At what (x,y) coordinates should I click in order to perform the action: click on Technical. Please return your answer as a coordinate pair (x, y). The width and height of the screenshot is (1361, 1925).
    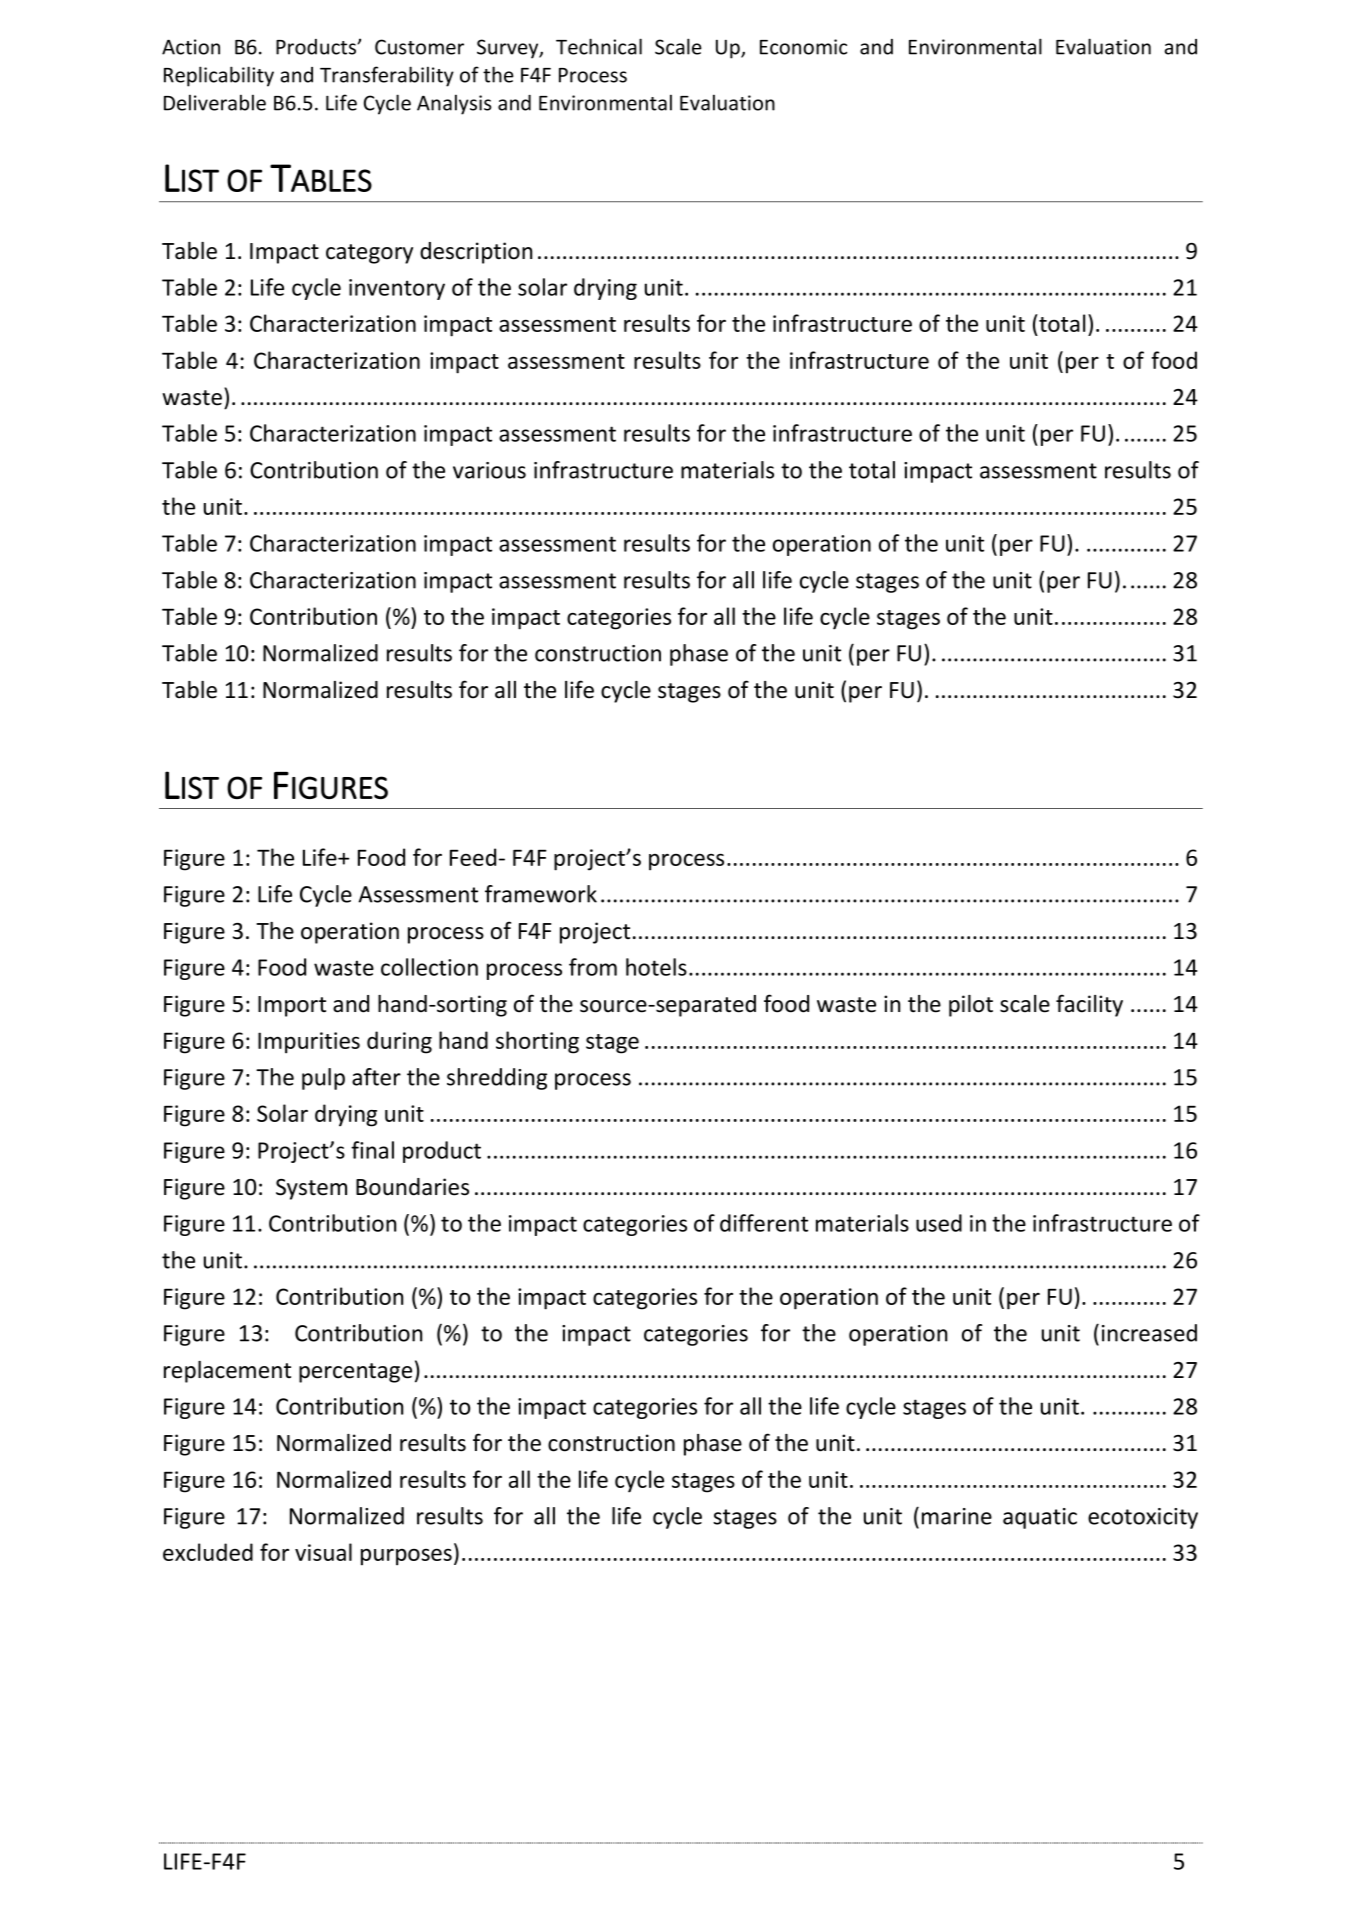
    Looking at the image, I should click on (599, 46).
